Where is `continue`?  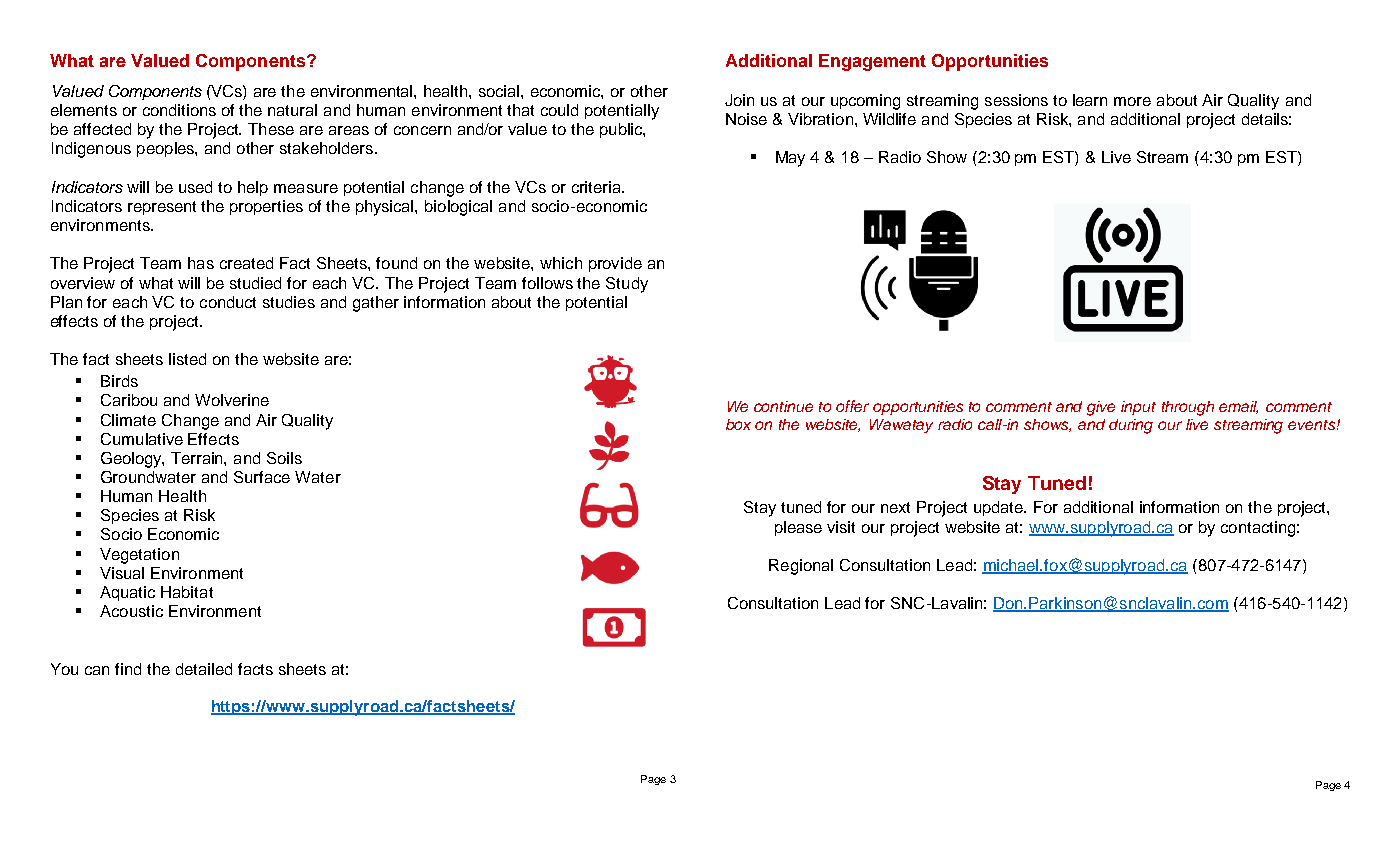
continue is located at coordinates (783, 406).
